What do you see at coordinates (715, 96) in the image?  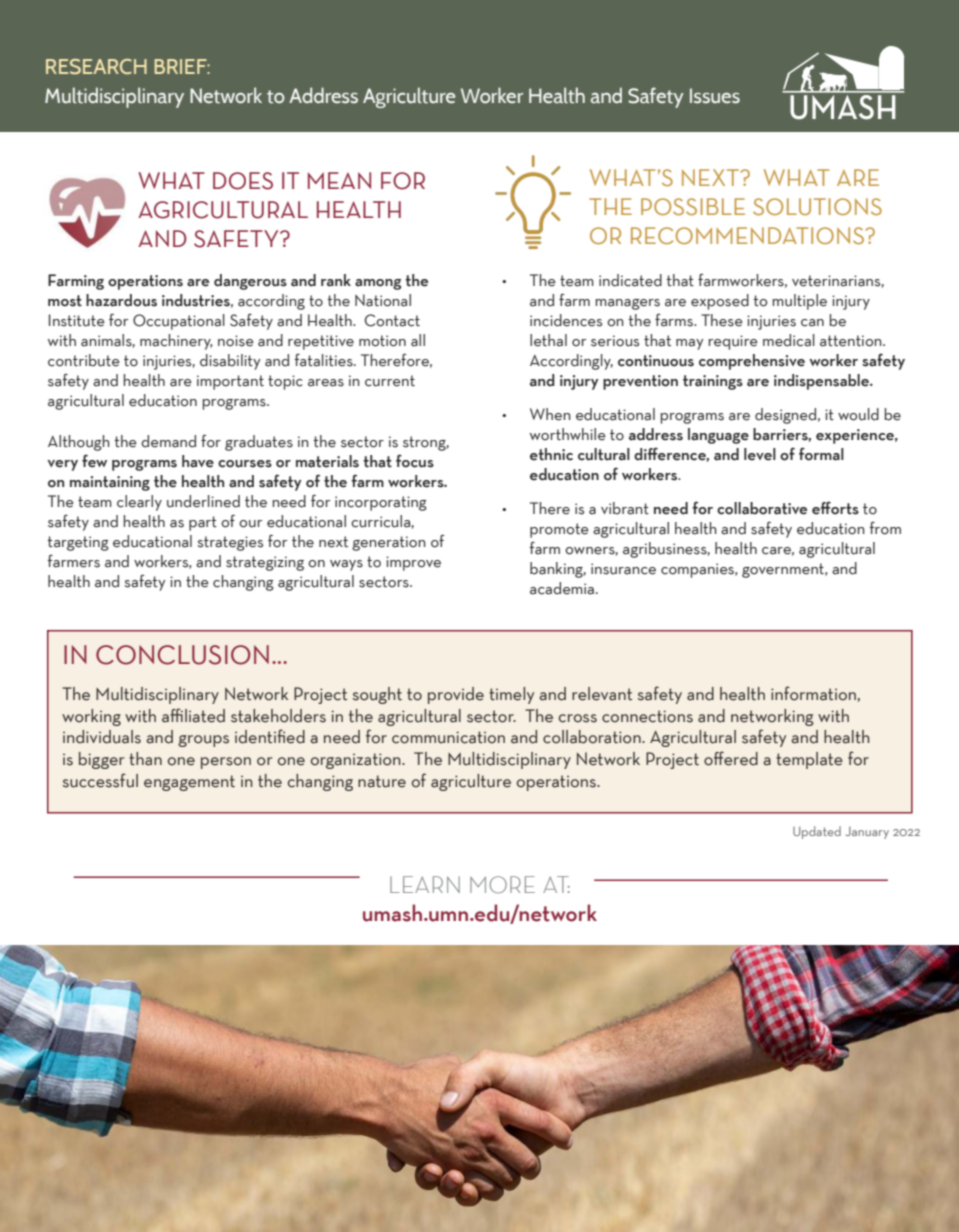 I see `Issues` at bounding box center [715, 96].
